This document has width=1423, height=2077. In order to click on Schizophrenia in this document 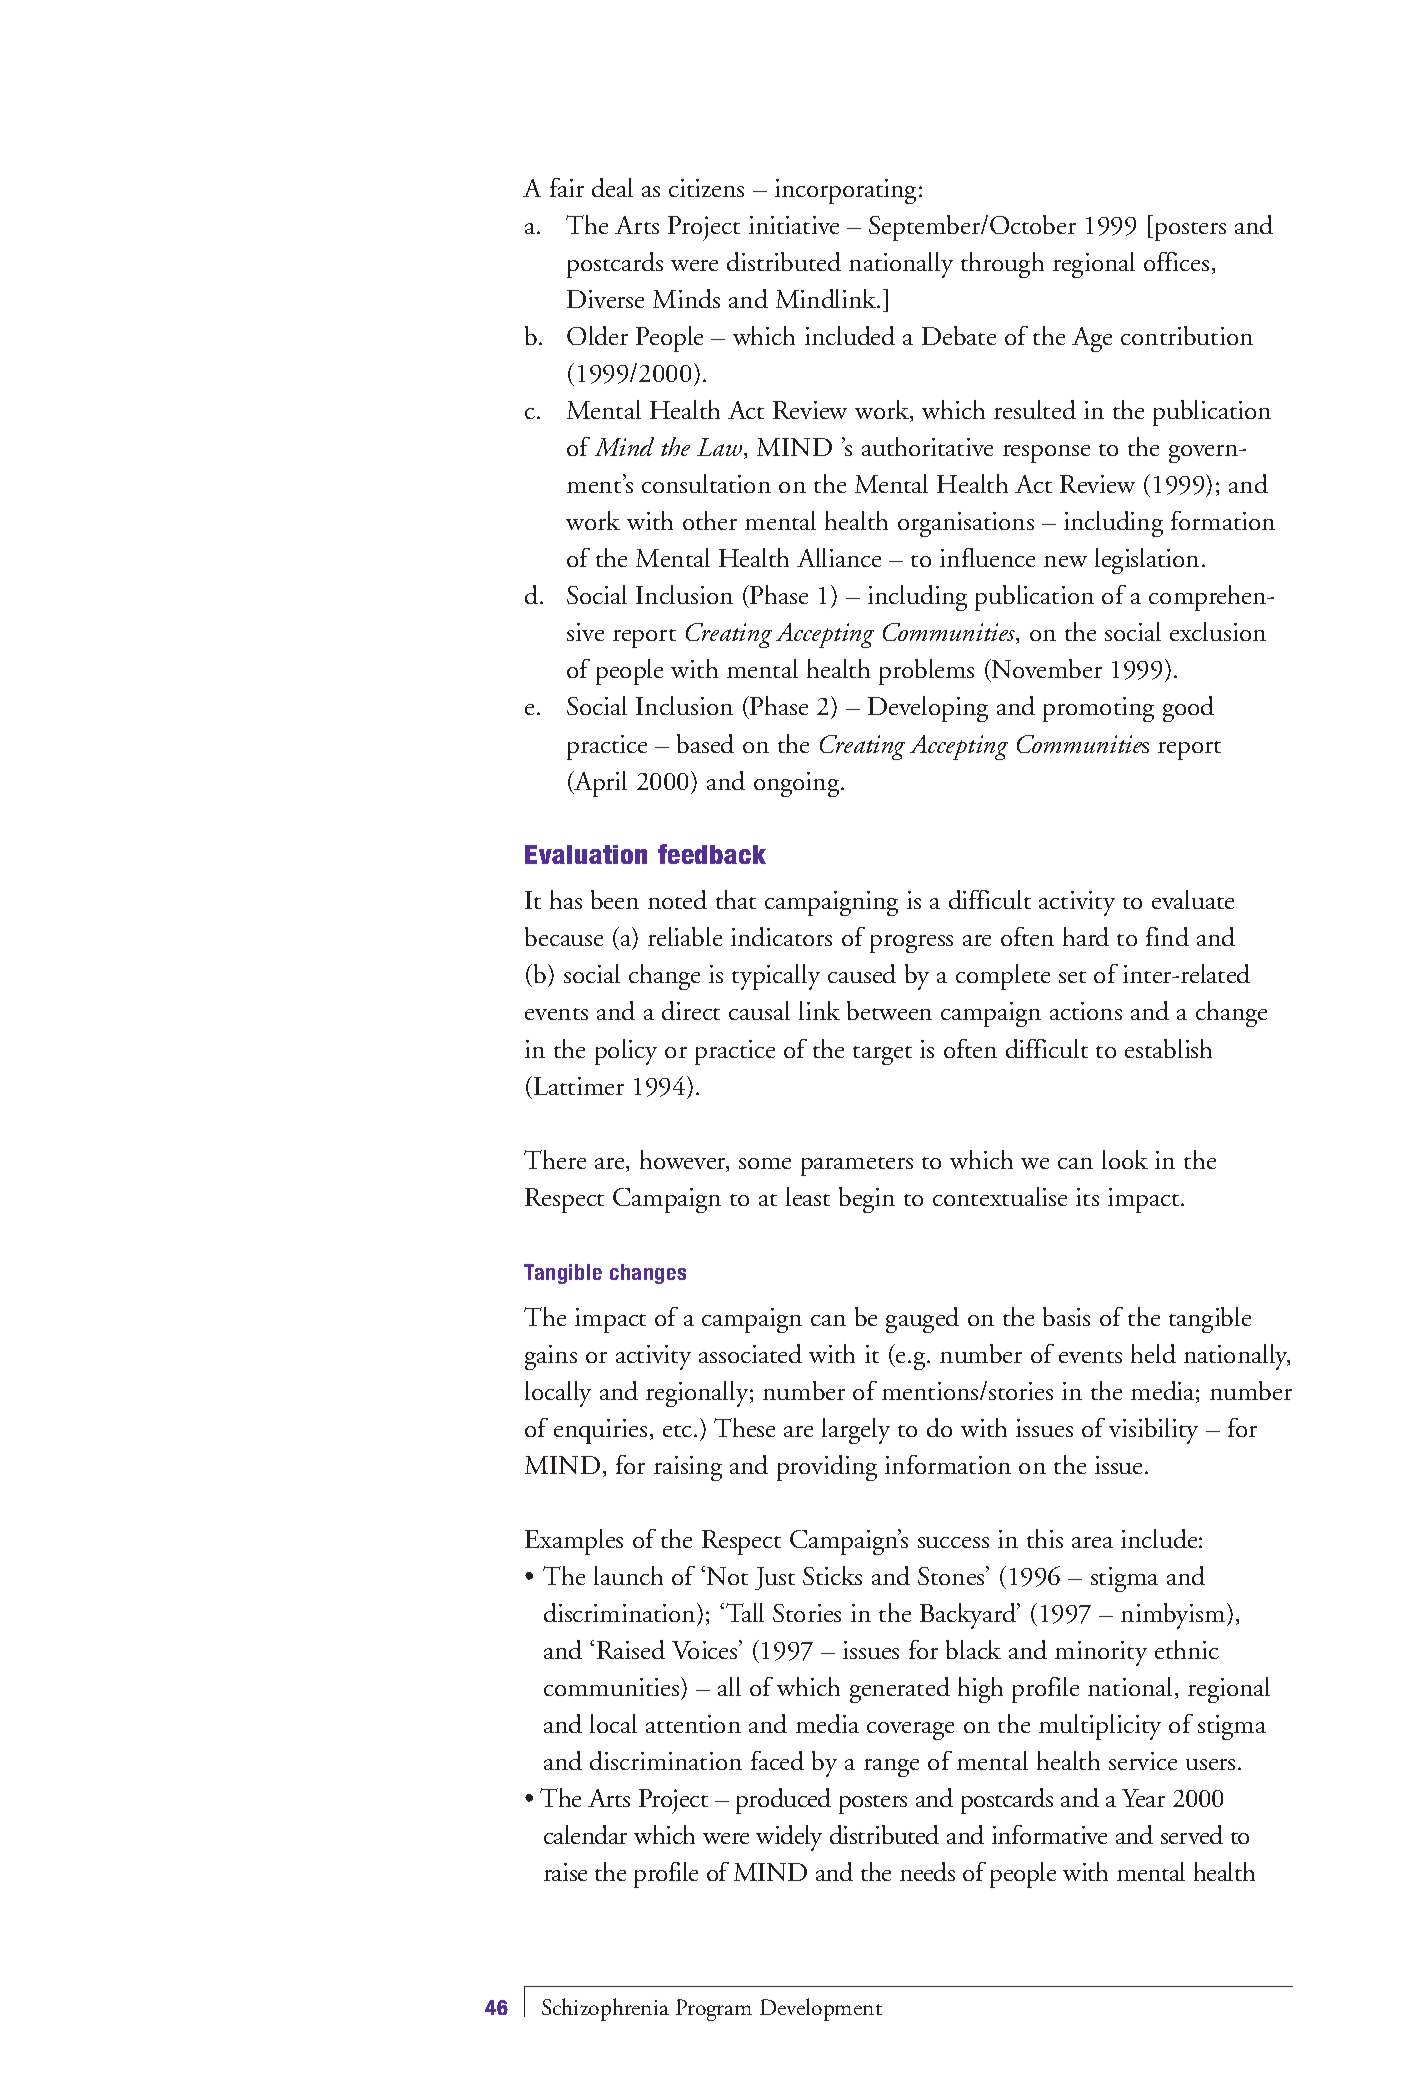, I will do `click(605, 2009)`.
